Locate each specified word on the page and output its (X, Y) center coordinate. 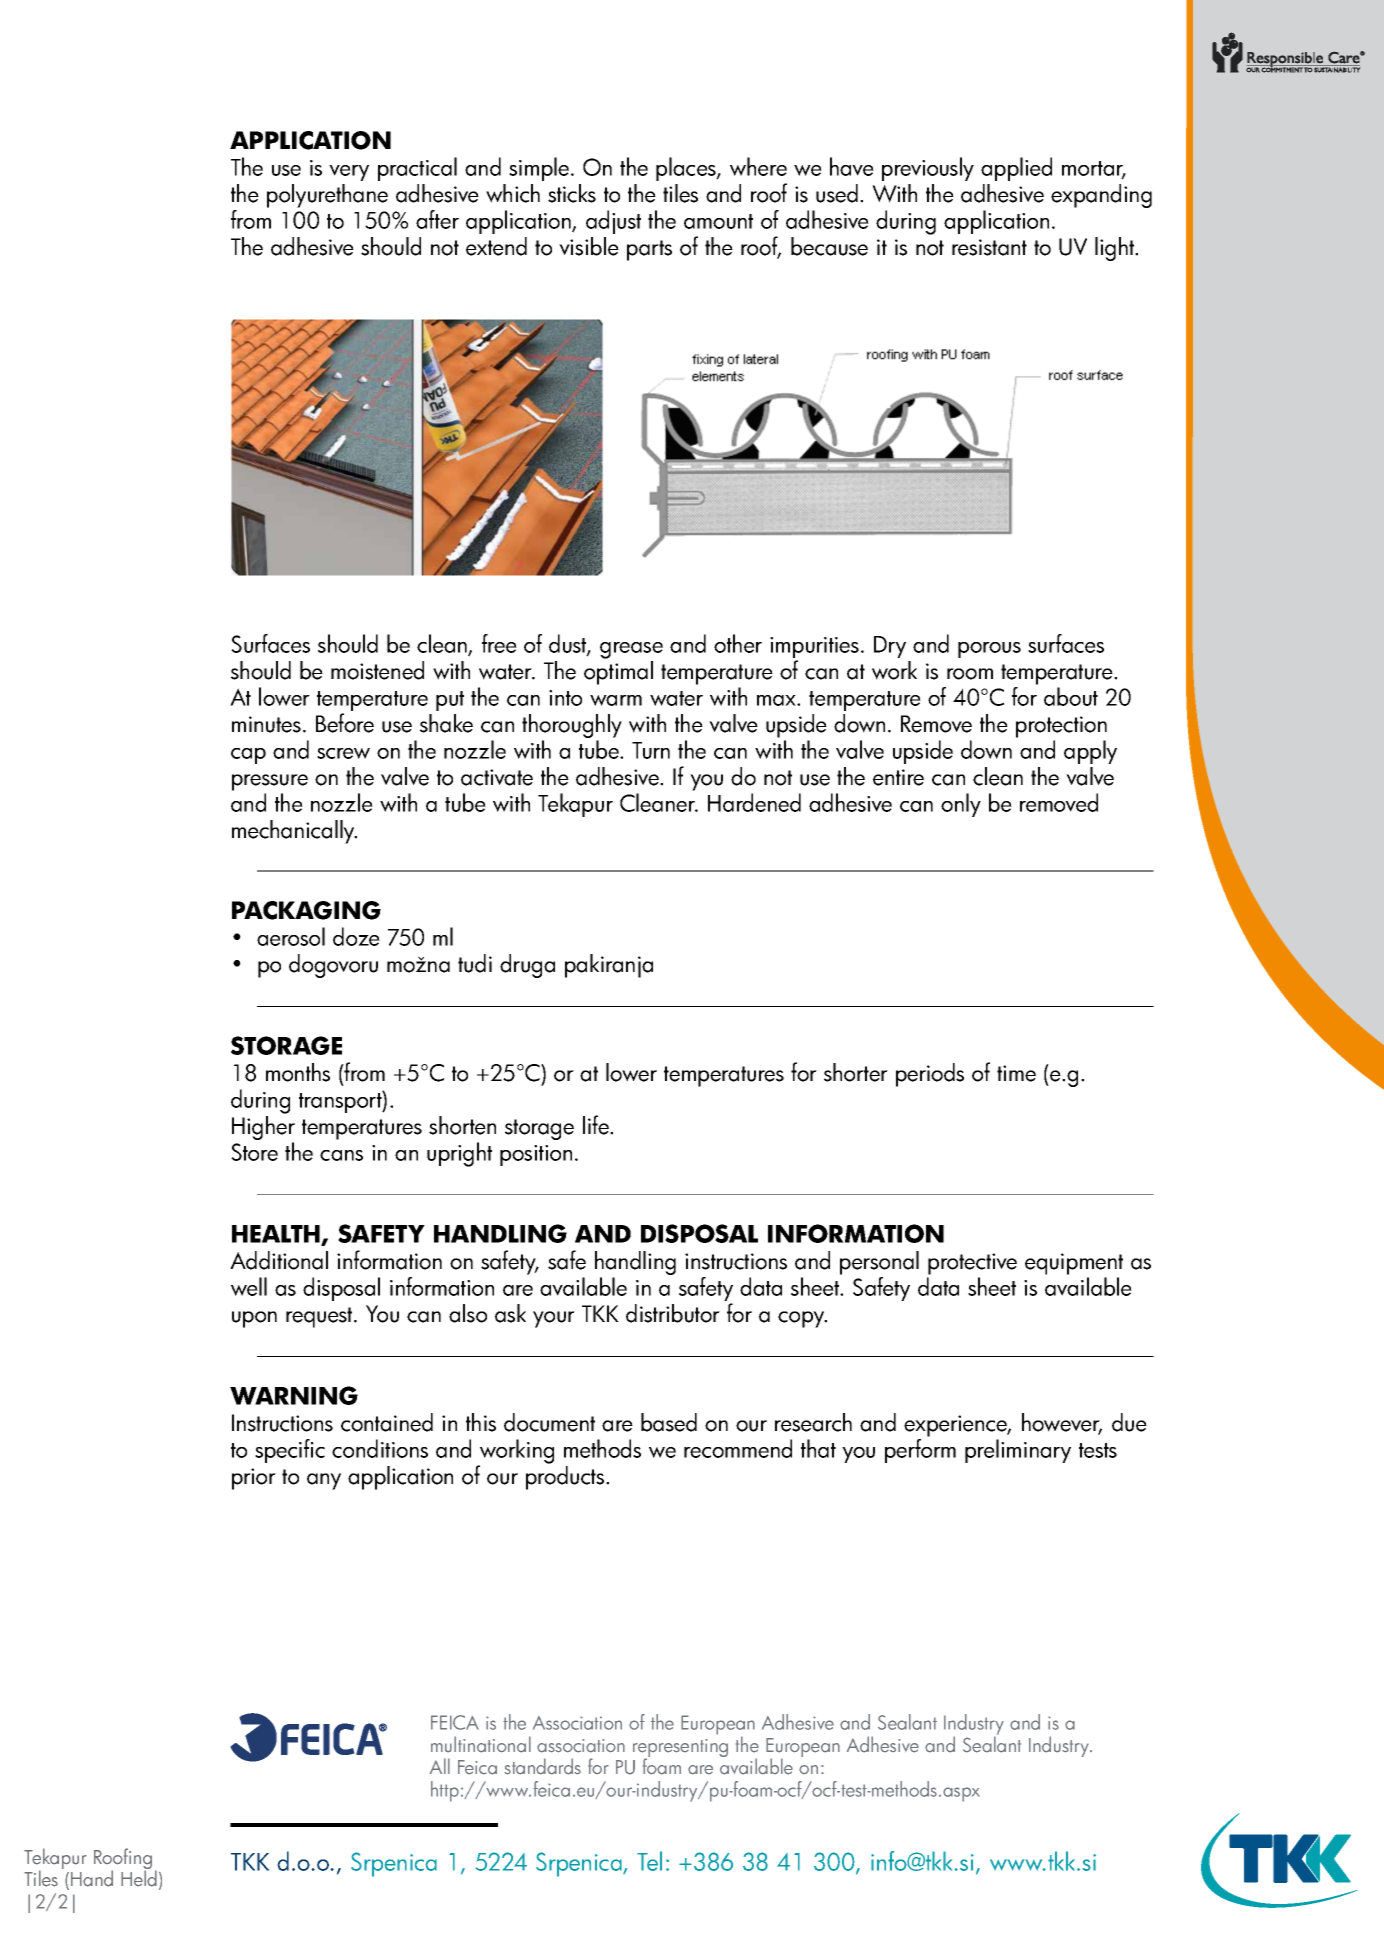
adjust (613, 222)
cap (248, 756)
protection (1061, 728)
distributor (673, 1313)
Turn (651, 750)
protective (972, 1265)
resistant (989, 247)
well (249, 1286)
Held (139, 1877)
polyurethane (327, 196)
